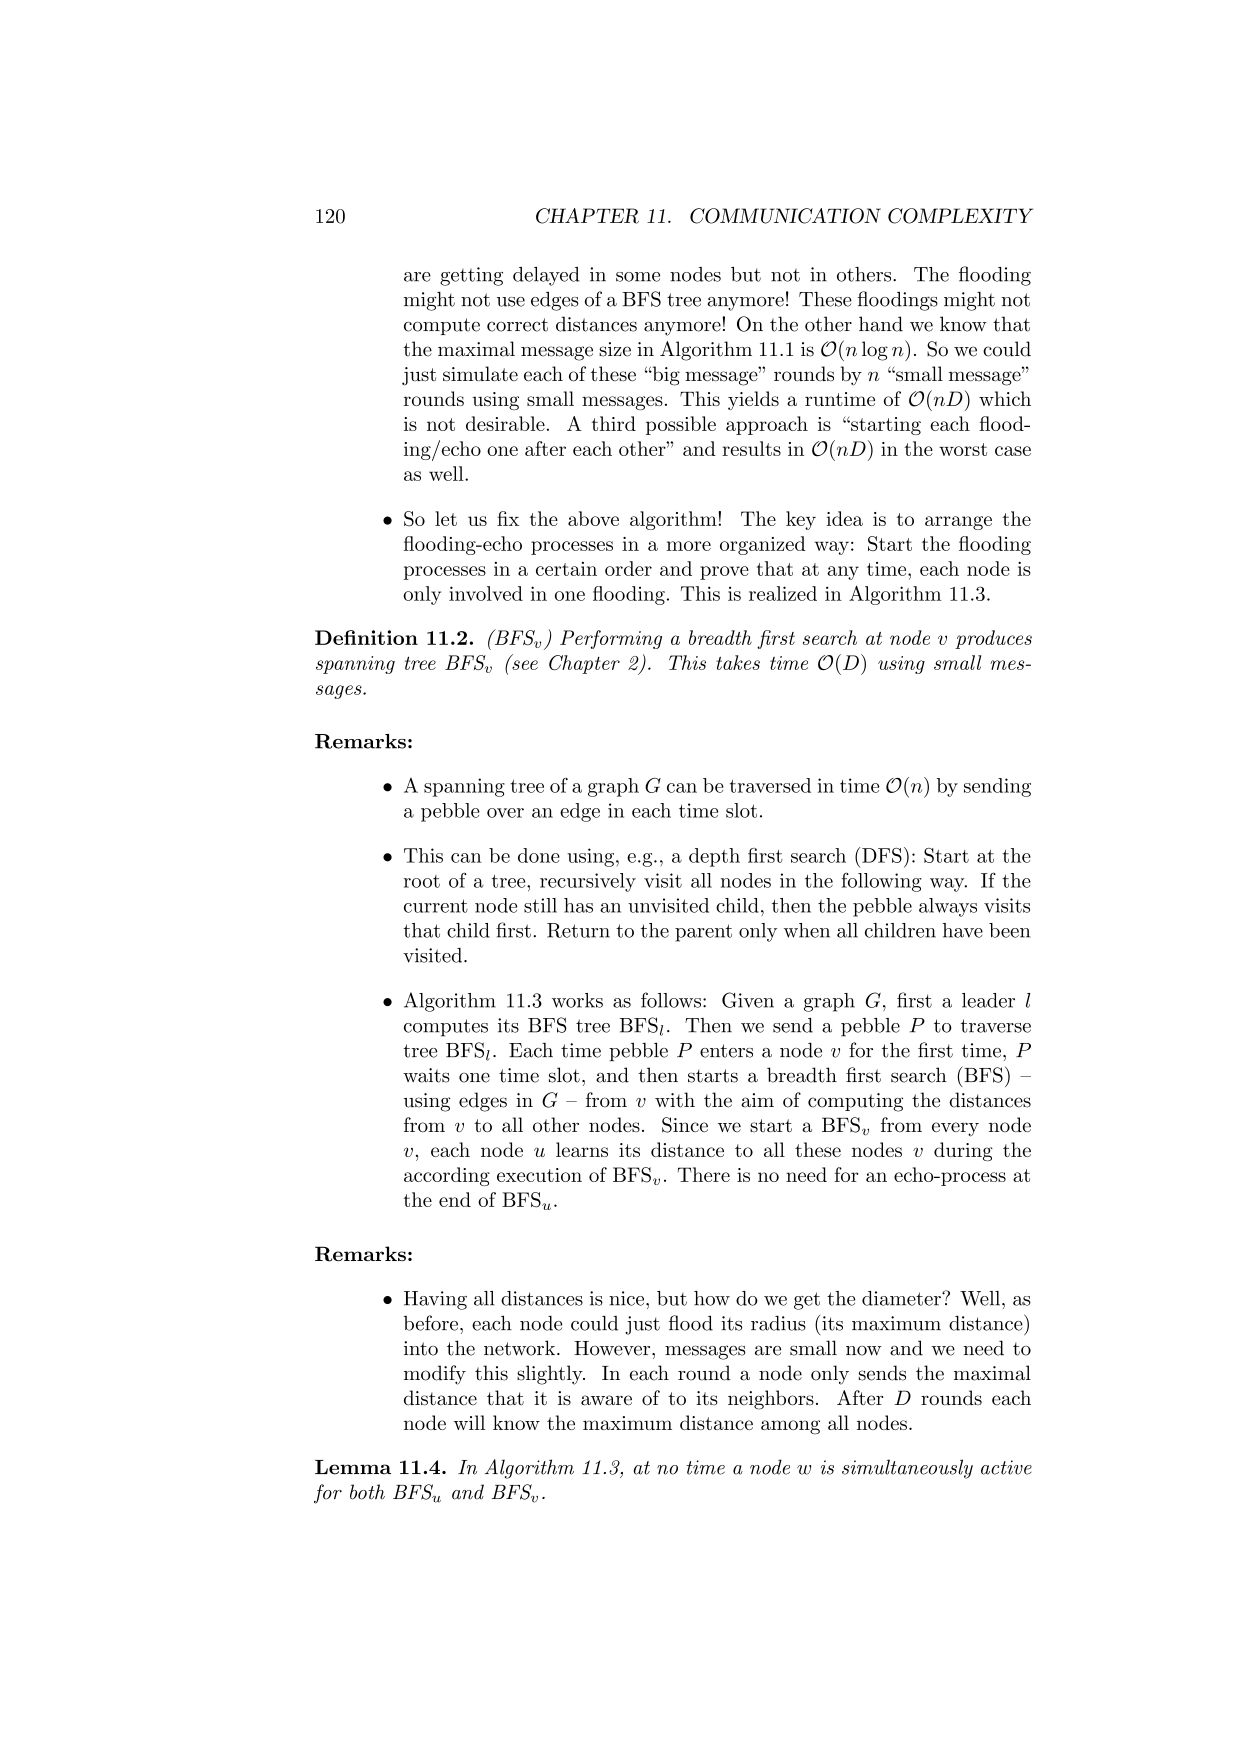  I want to click on DFS, so click(882, 855).
